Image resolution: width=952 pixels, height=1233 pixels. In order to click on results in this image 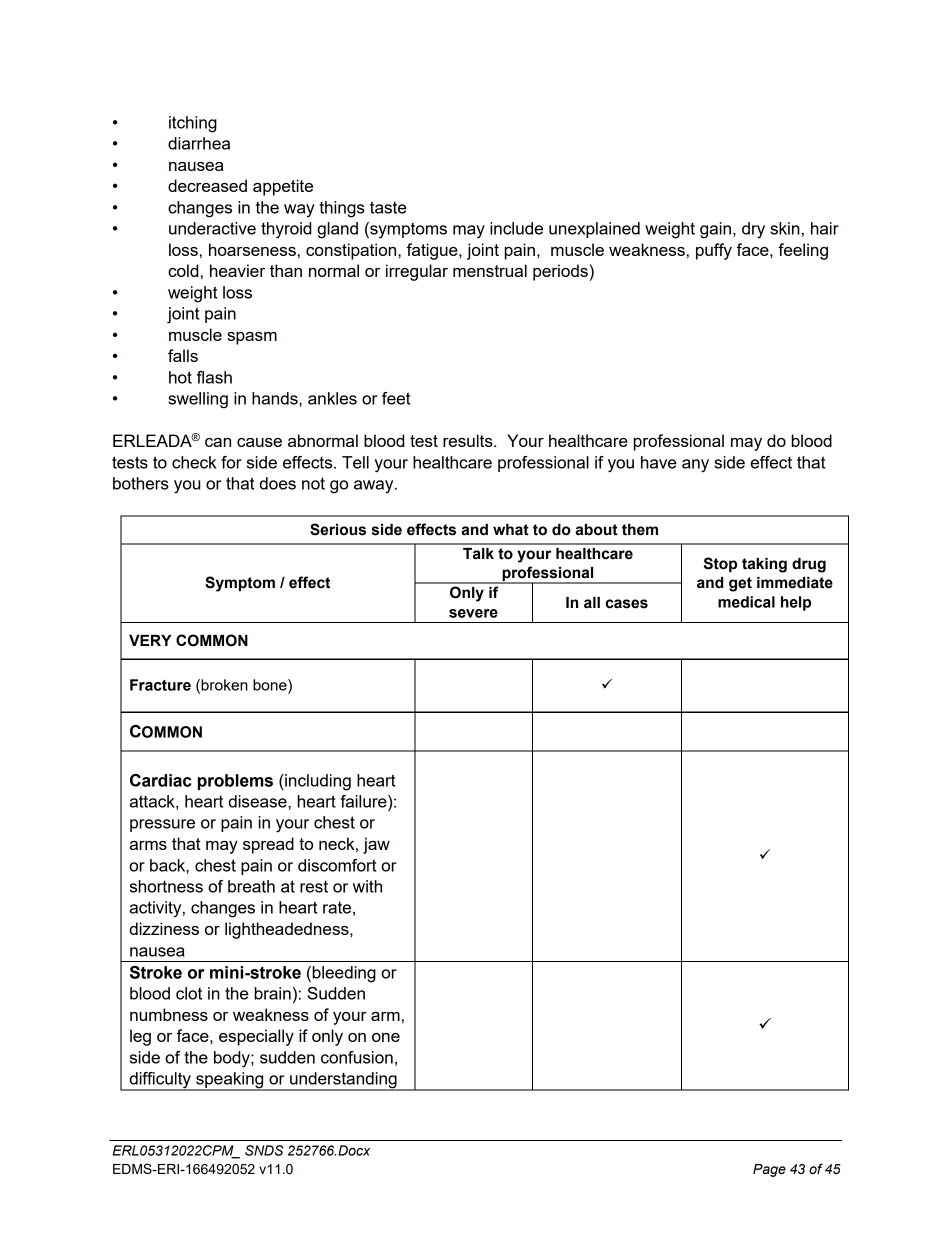, I will do `click(469, 440)`.
